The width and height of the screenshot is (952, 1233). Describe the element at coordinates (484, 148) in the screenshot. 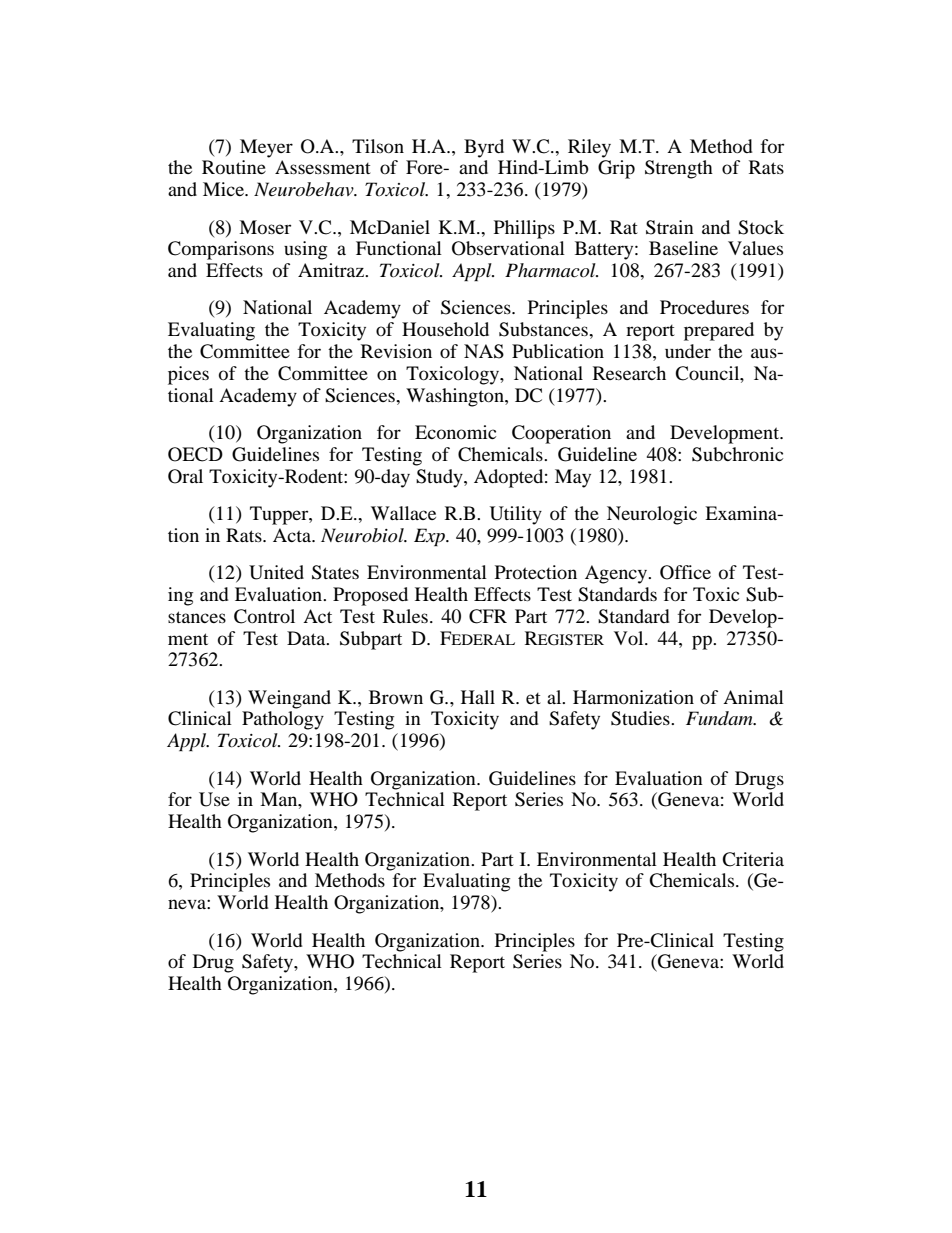

I see `Byrd` at that location.
